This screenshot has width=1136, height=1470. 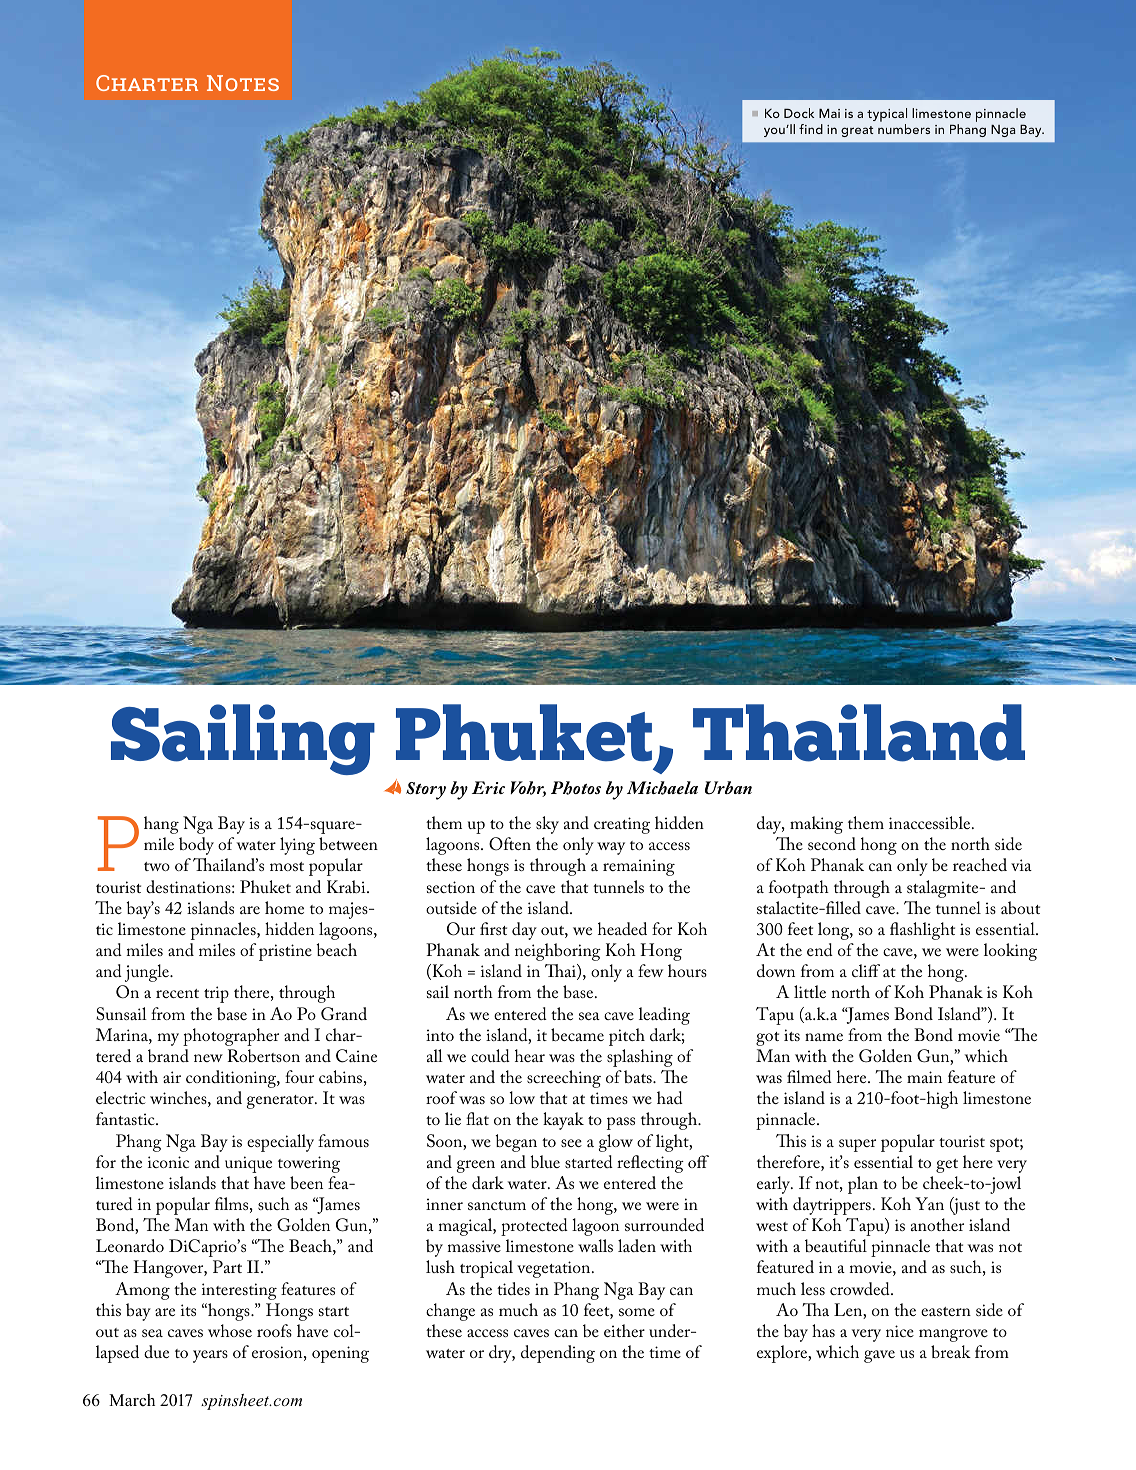 I want to click on pristine, so click(x=285, y=952).
